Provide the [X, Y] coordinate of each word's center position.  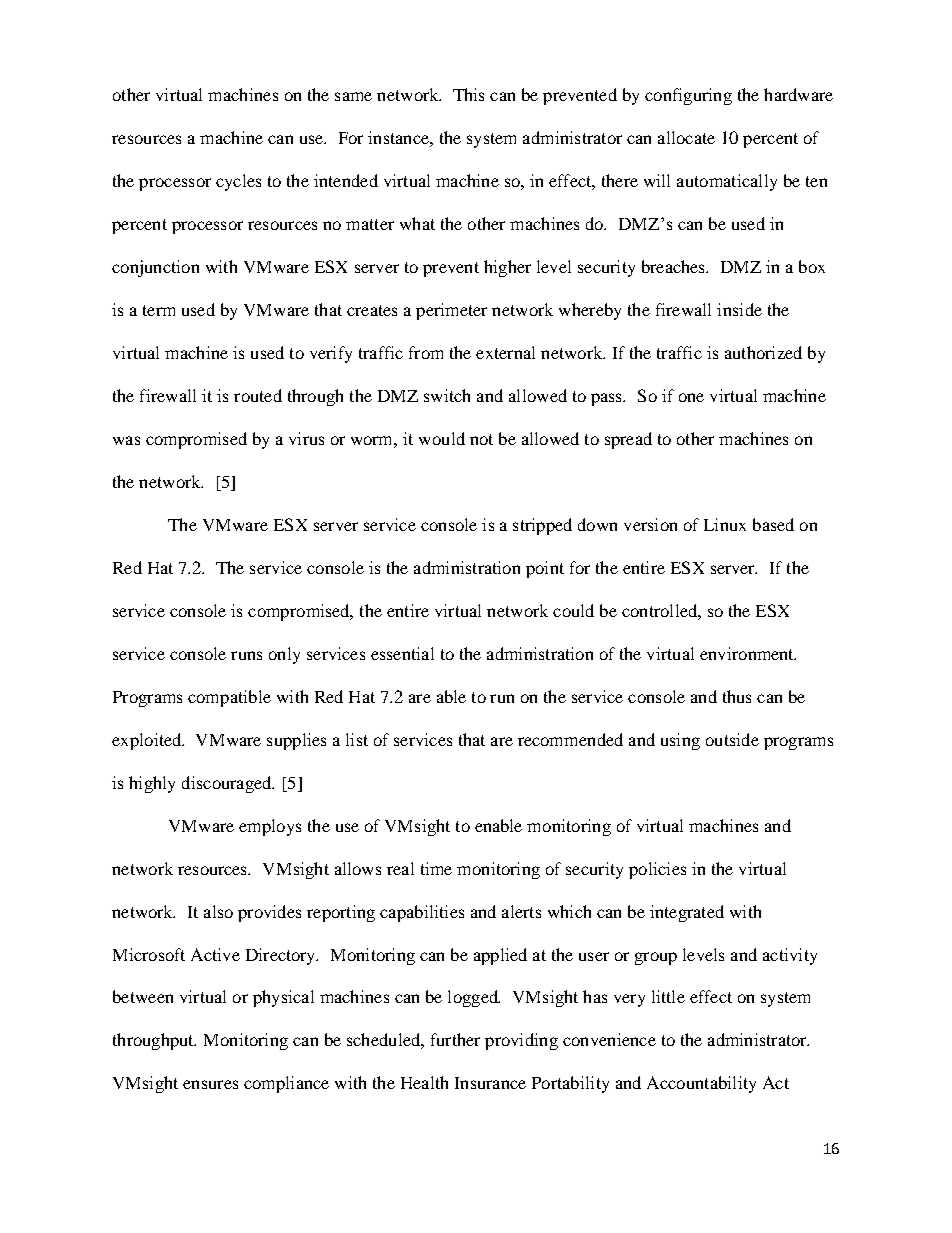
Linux [725, 524]
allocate [686, 137]
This [468, 94]
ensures [210, 1084]
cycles [238, 182]
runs [246, 655]
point [545, 569]
